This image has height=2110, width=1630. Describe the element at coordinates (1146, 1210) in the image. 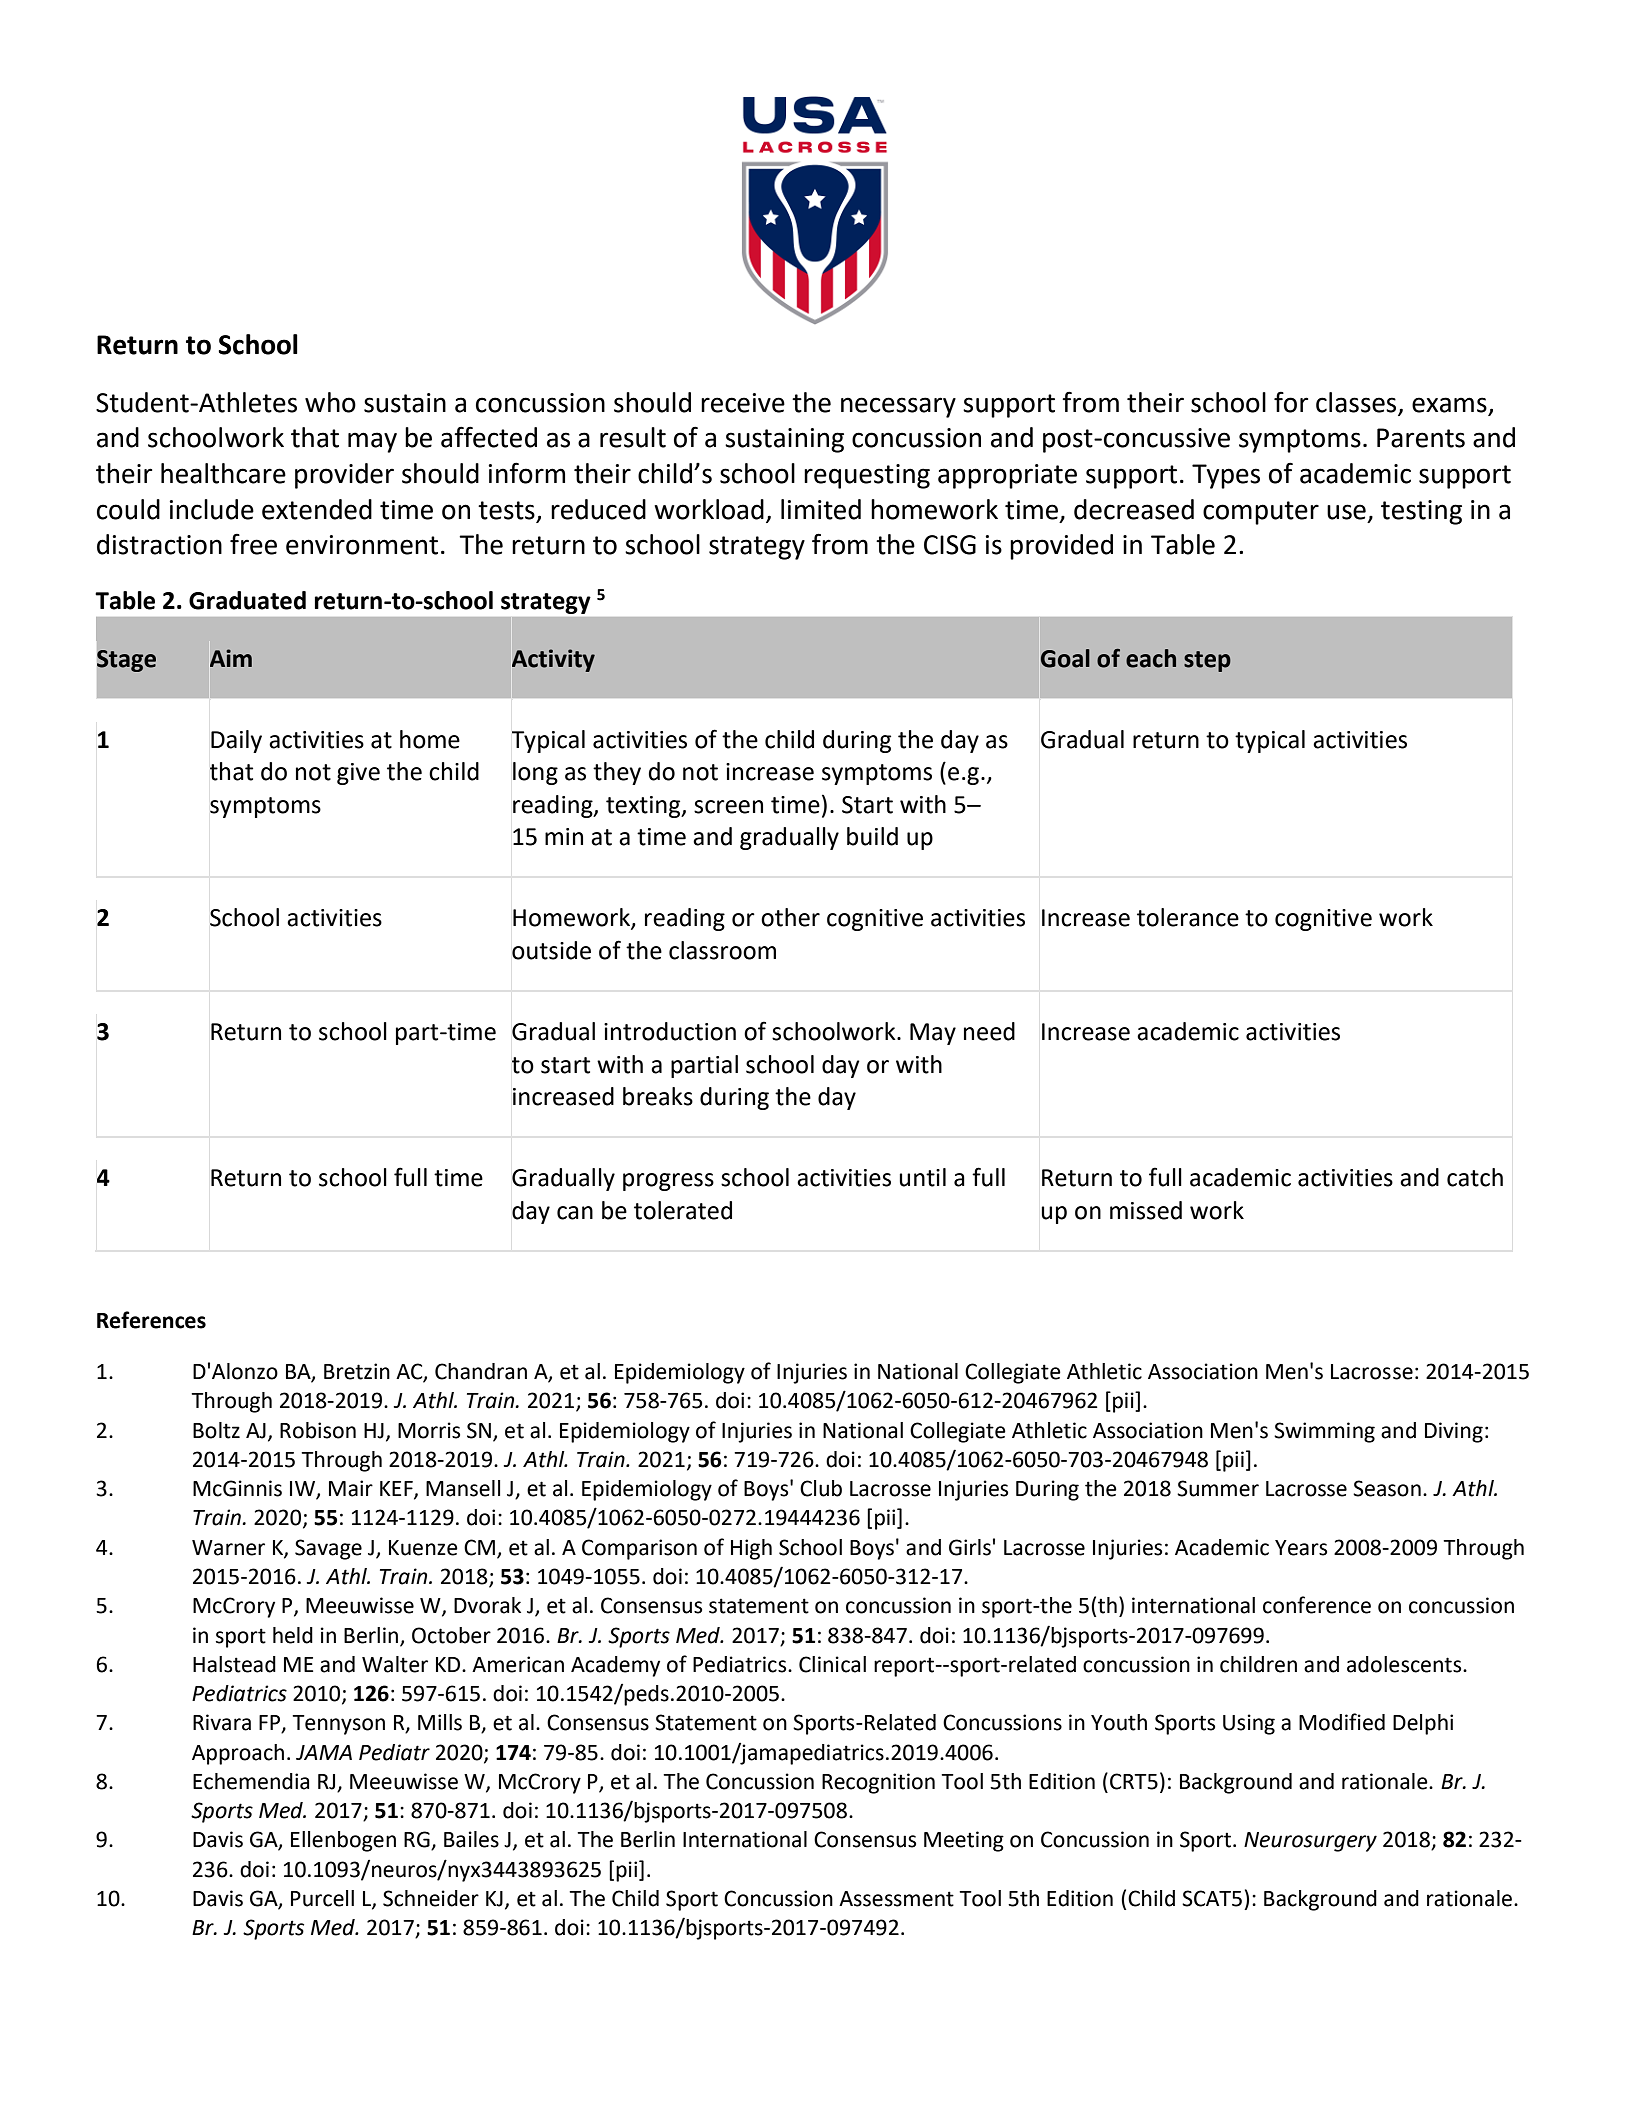

I see `missed` at that location.
